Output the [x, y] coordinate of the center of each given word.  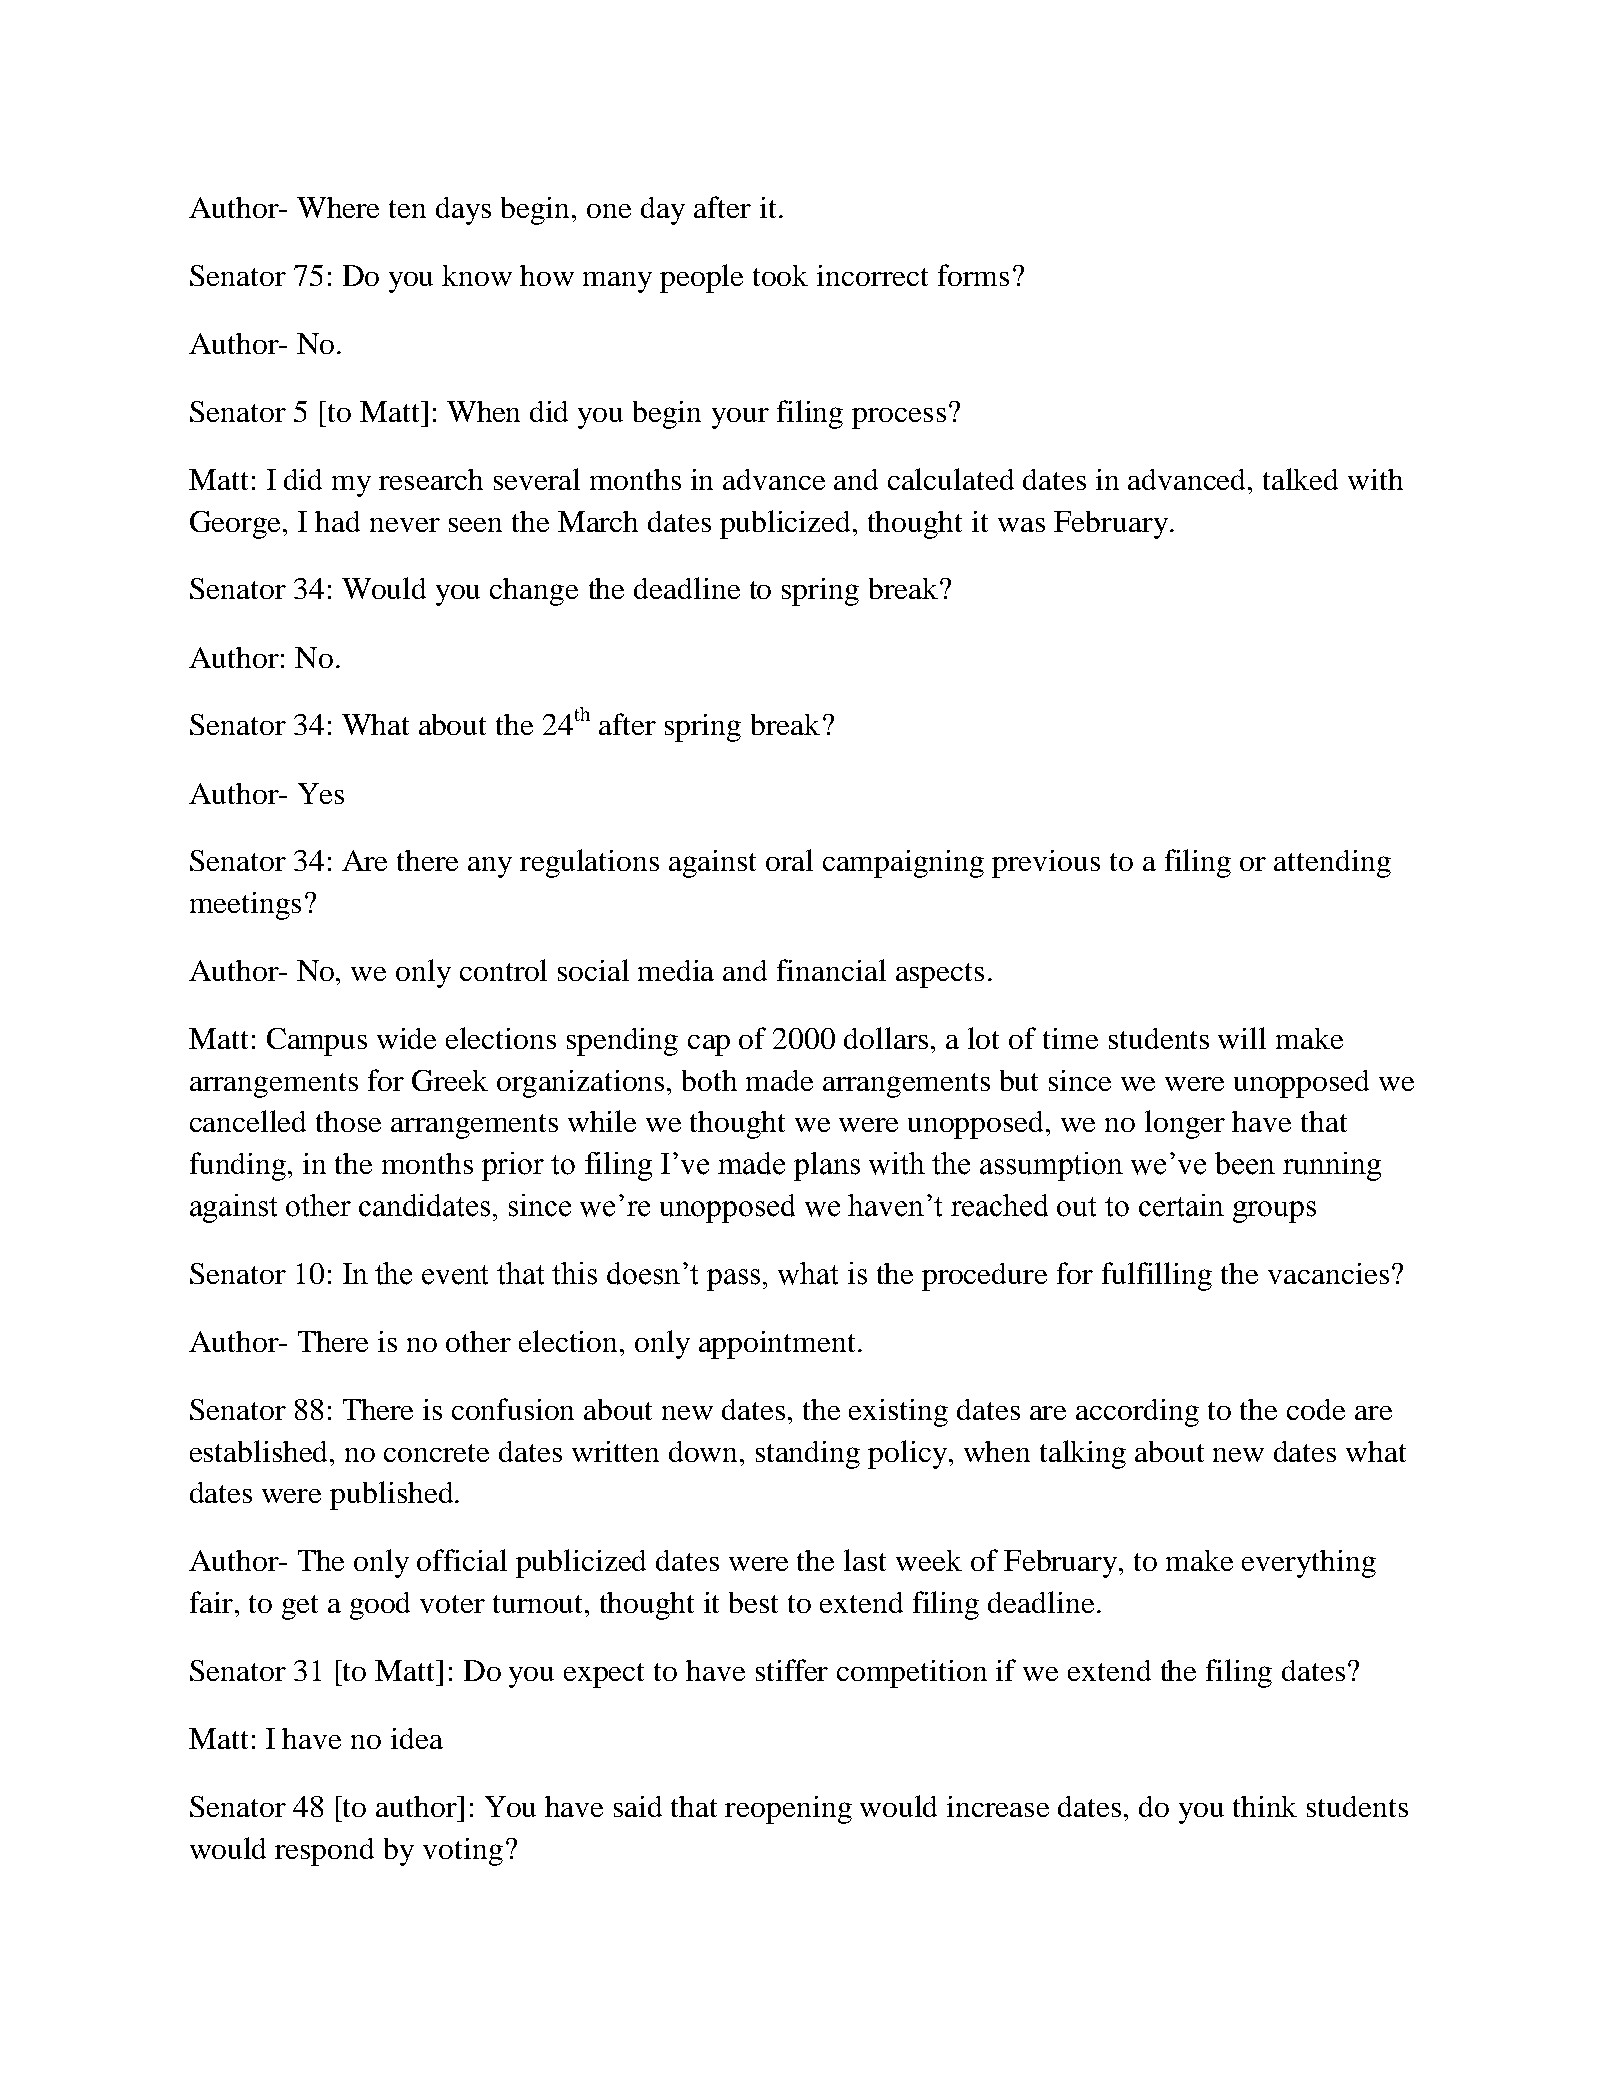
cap [709, 1045]
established [260, 1451]
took [780, 275]
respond [324, 1852]
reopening [788, 1810]
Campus [317, 1042]
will [1242, 1038]
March [598, 521]
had [337, 521]
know [477, 275]
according [1137, 1413]
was [1021, 525]
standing [808, 1455]
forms [973, 275]
